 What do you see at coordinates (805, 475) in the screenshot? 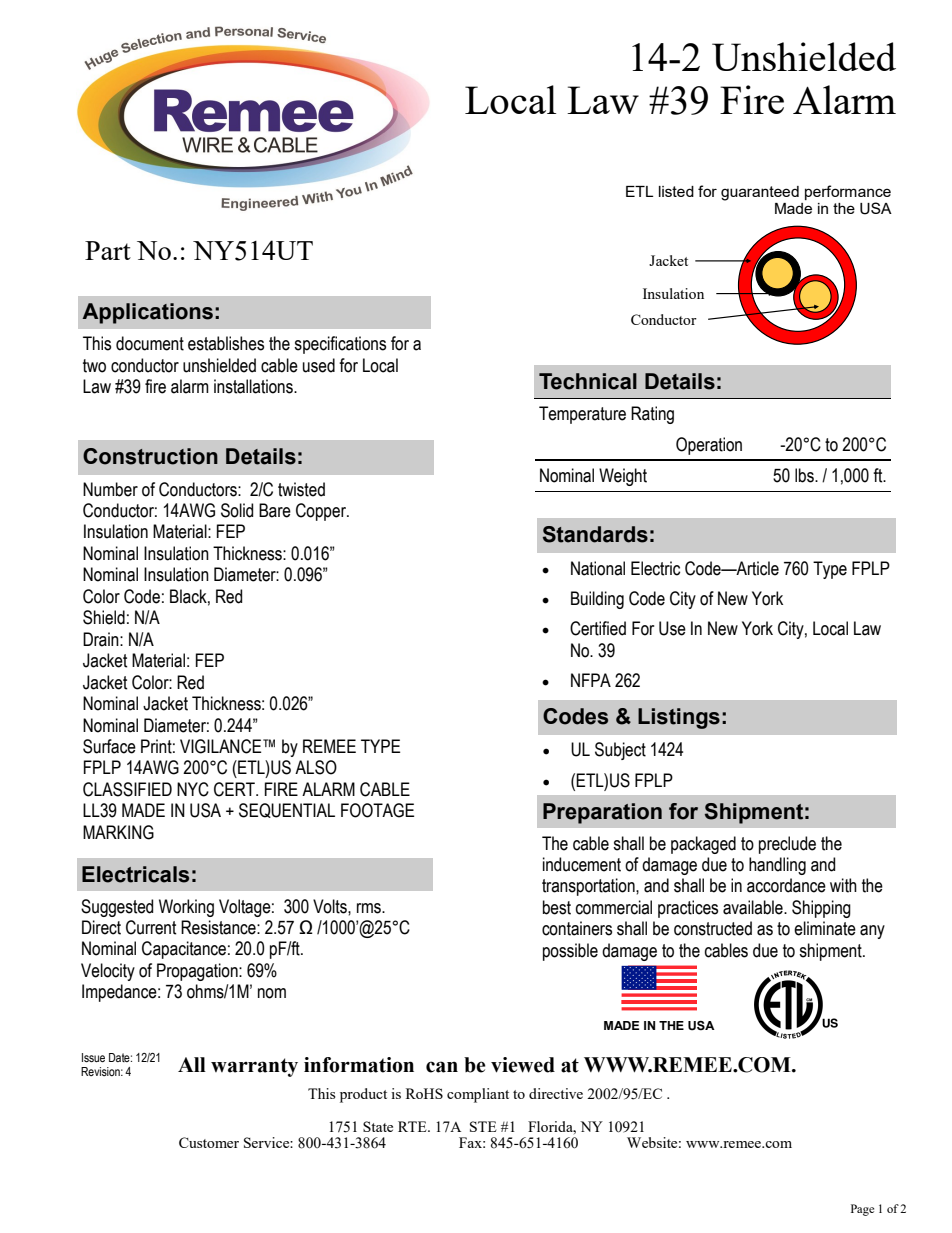
I see `lbs` at bounding box center [805, 475].
